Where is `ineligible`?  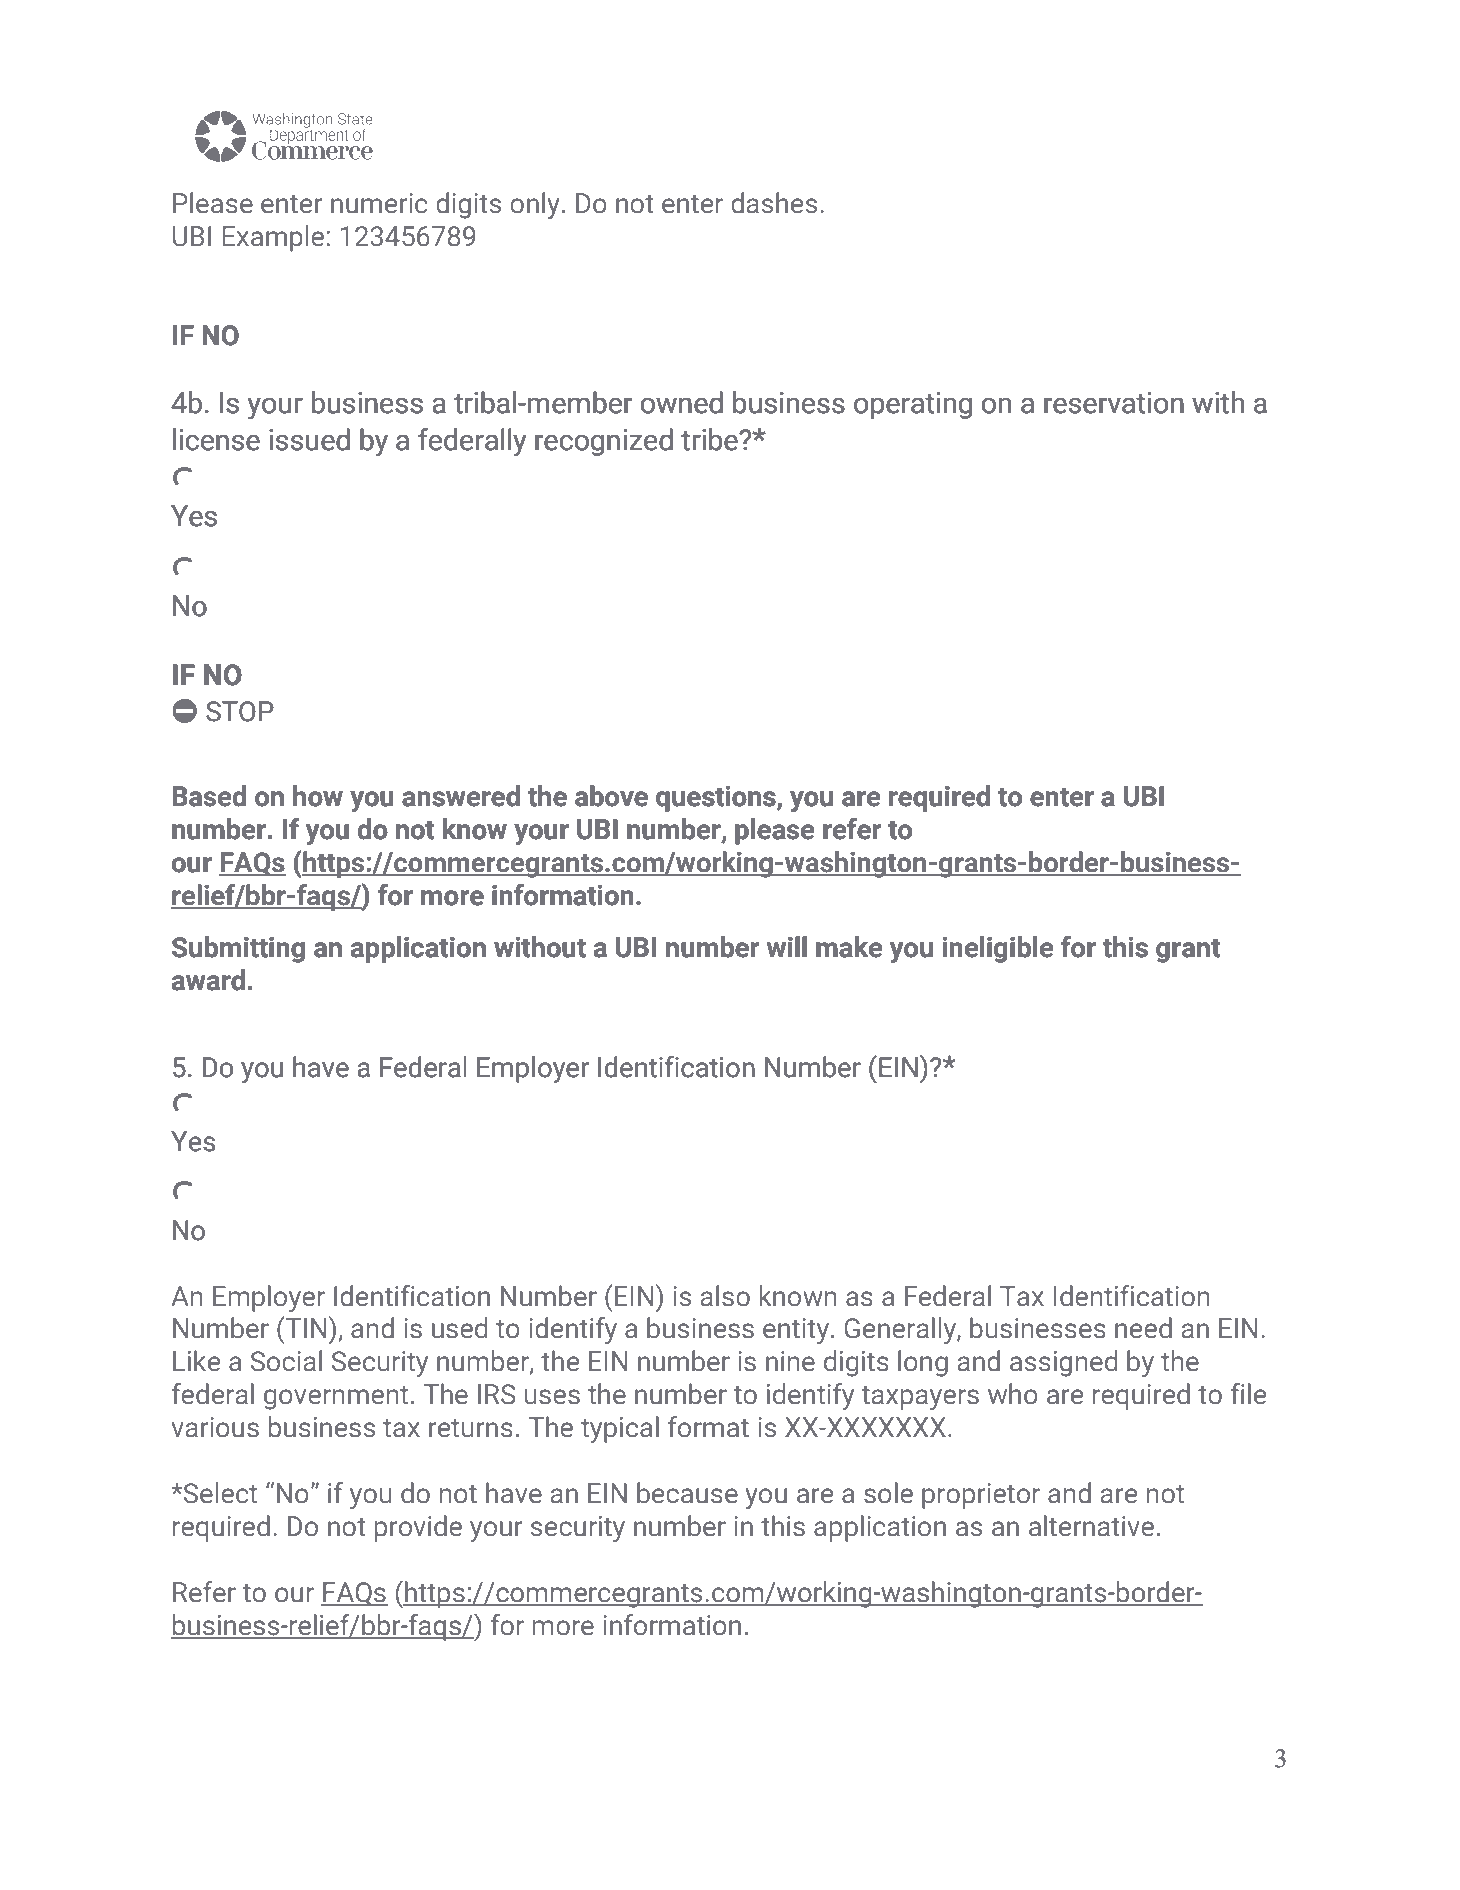
ineligible is located at coordinates (997, 949).
